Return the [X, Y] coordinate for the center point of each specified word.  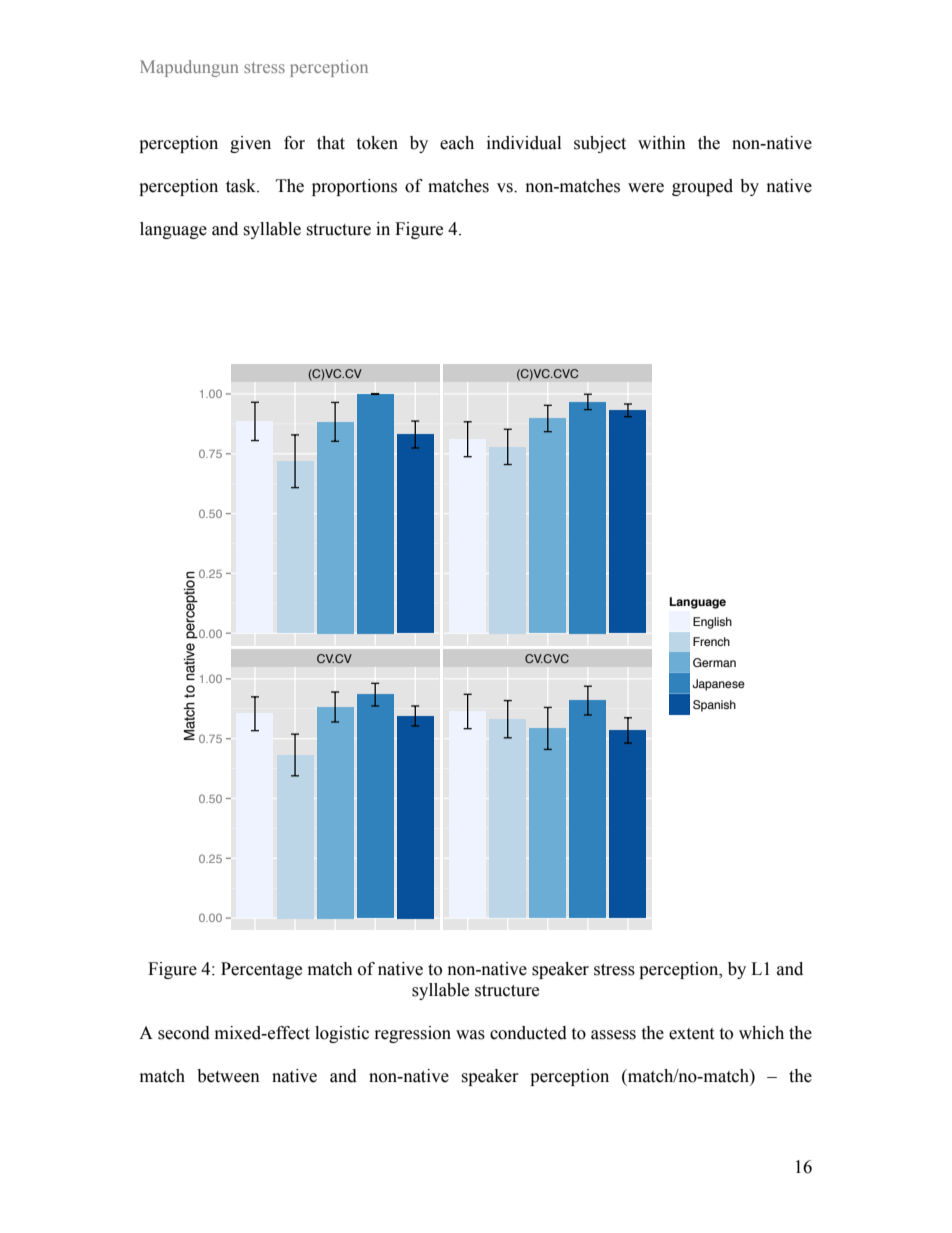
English [712, 623]
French [711, 641]
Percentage [261, 970]
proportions [354, 187]
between [228, 1076]
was [470, 1035]
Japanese [718, 685]
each [457, 143]
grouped [702, 187]
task [242, 186]
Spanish [714, 706]
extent [691, 1034]
